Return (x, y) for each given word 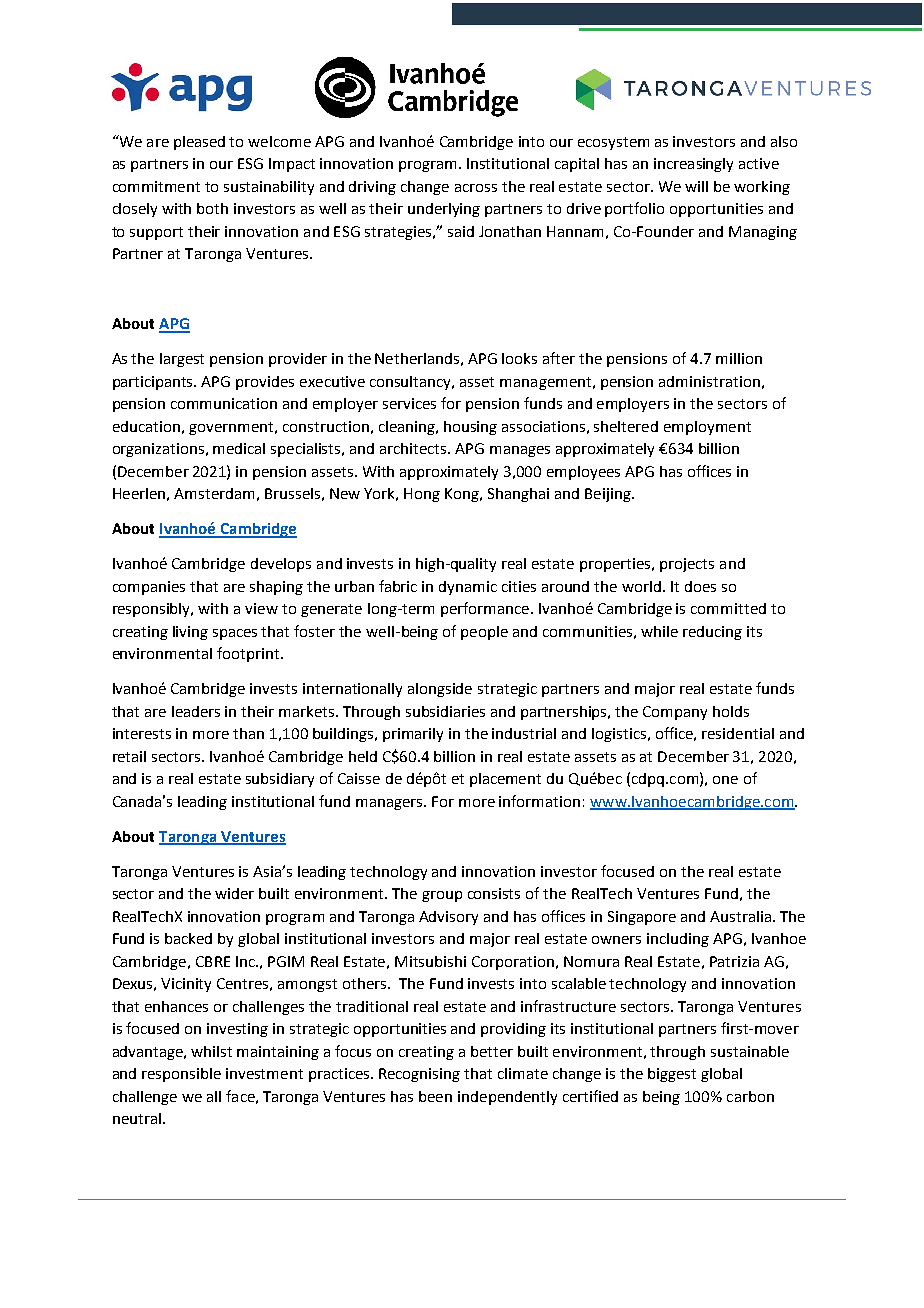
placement (505, 780)
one (725, 780)
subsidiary (280, 780)
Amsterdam (214, 493)
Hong (422, 495)
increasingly (693, 165)
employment (707, 428)
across (476, 188)
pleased (199, 143)
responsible (181, 1075)
